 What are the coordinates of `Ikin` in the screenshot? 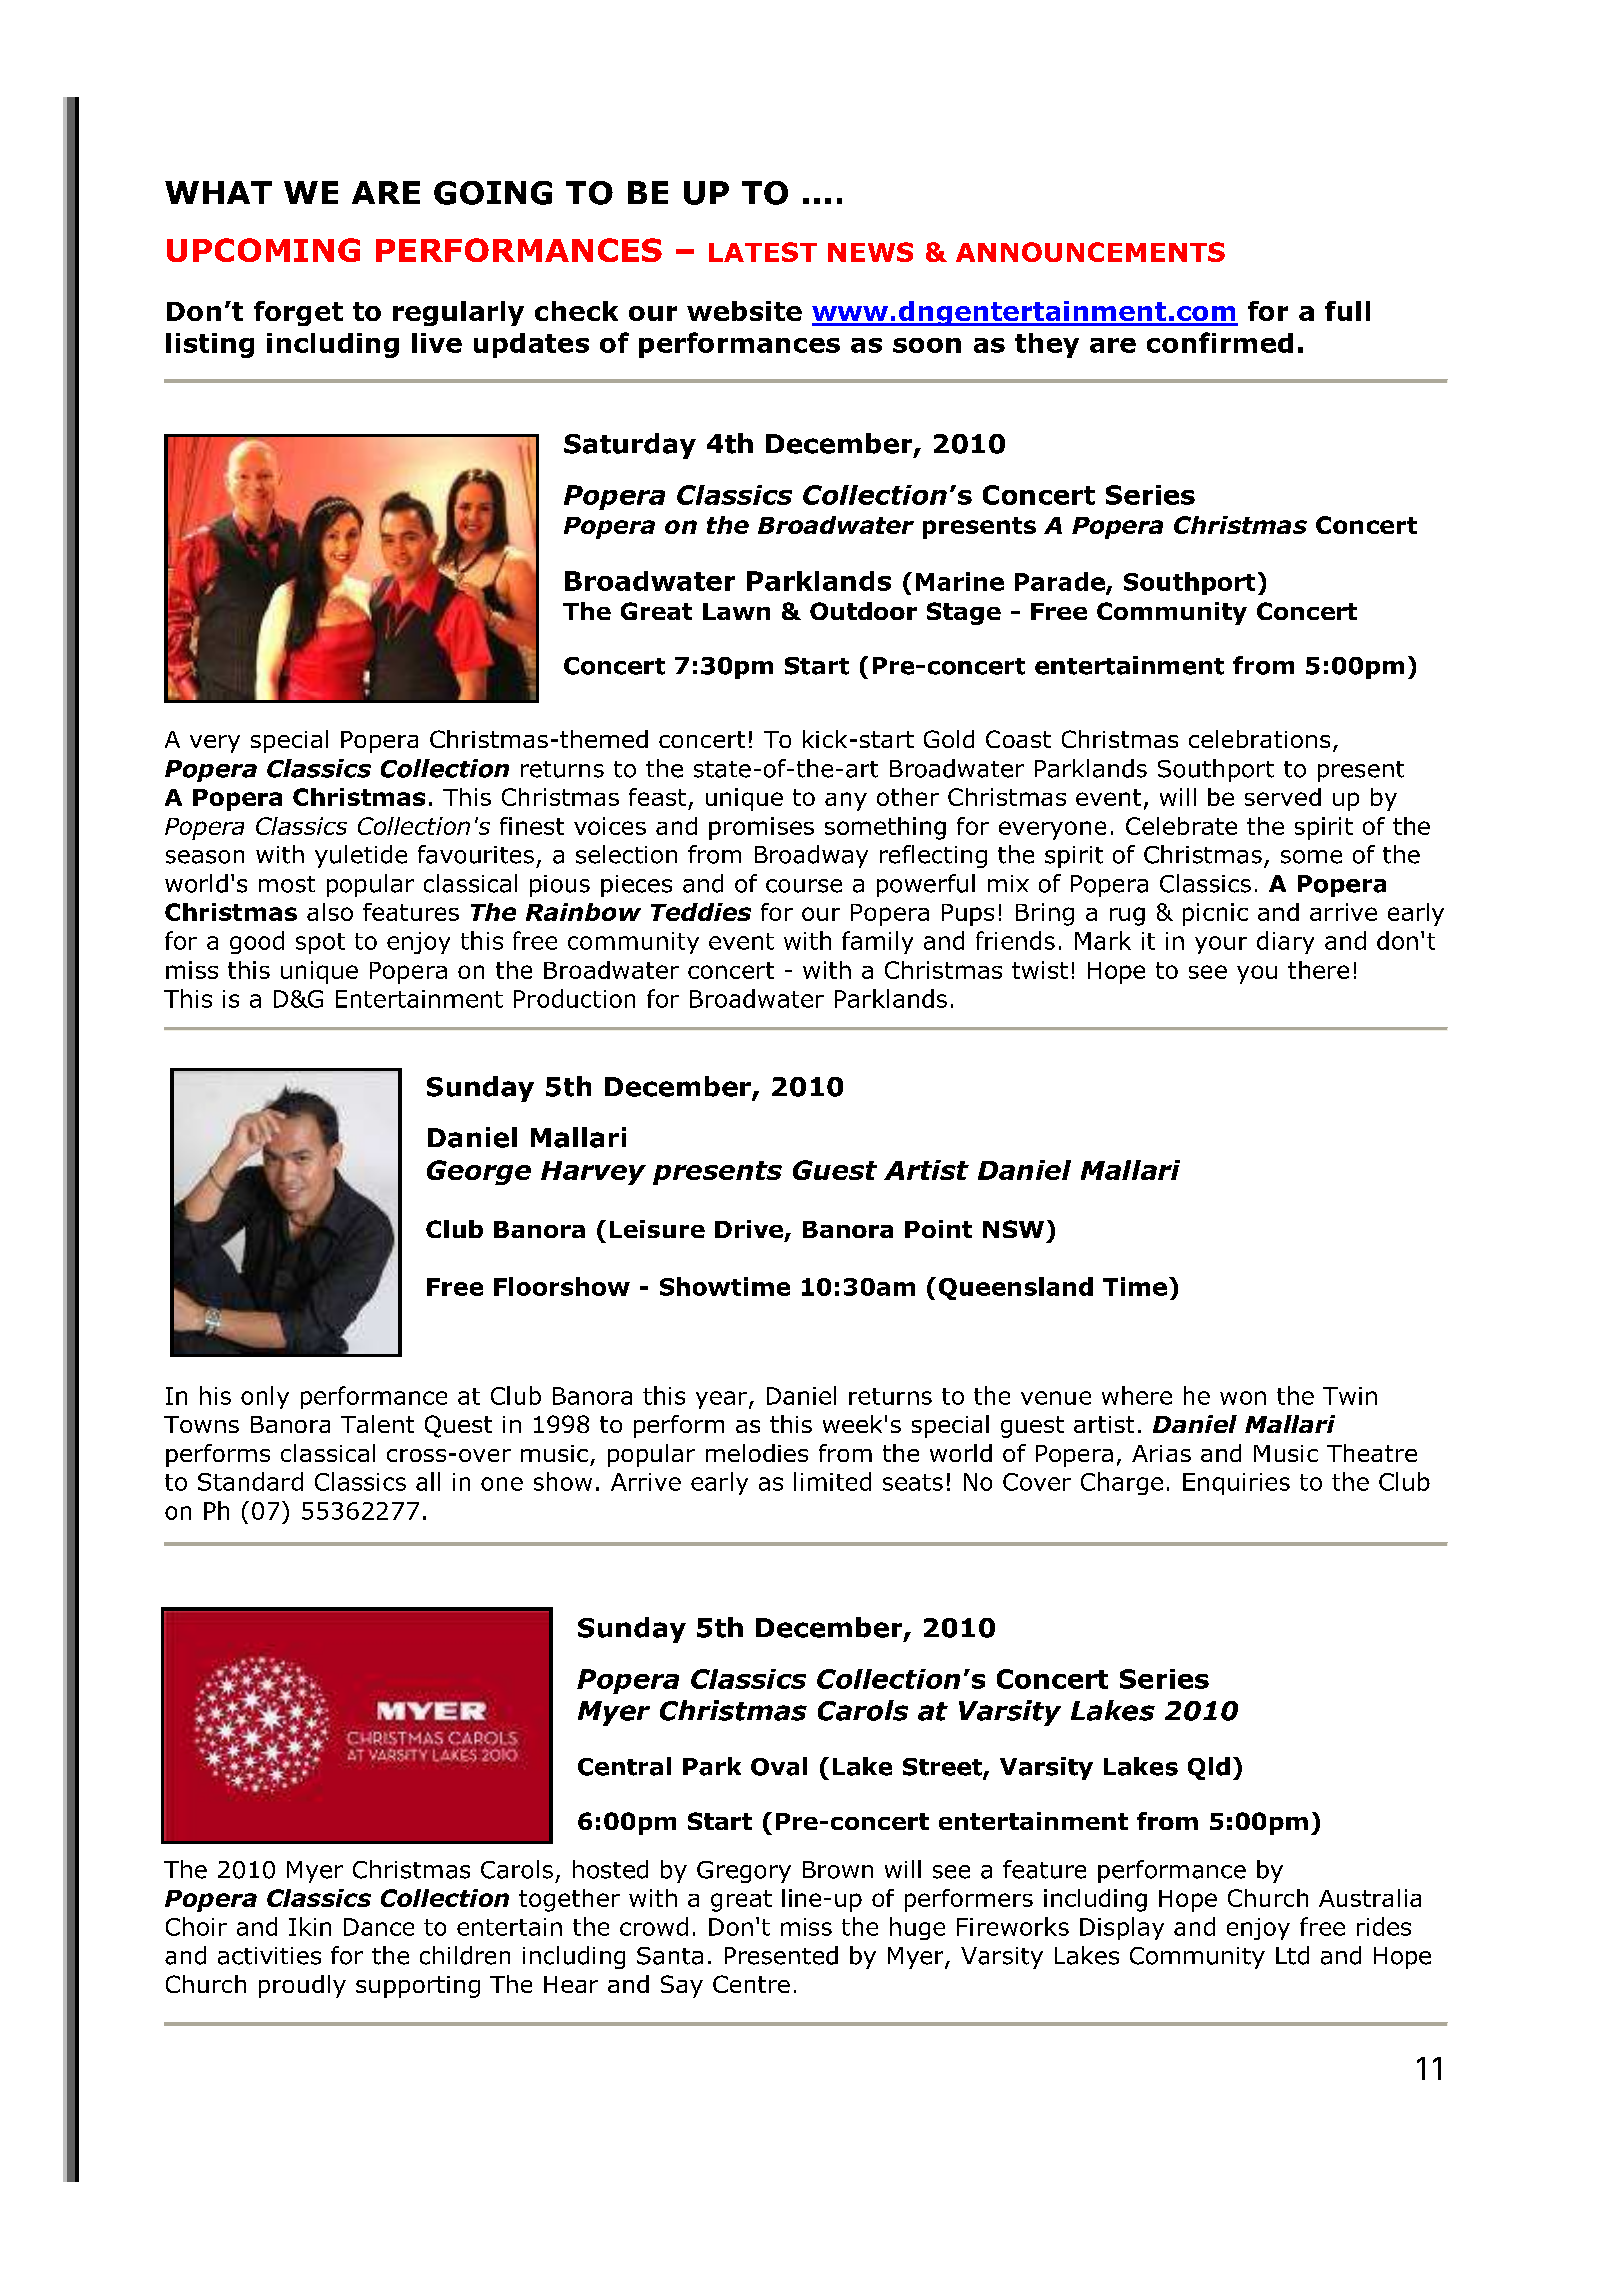 It's located at (310, 1926).
